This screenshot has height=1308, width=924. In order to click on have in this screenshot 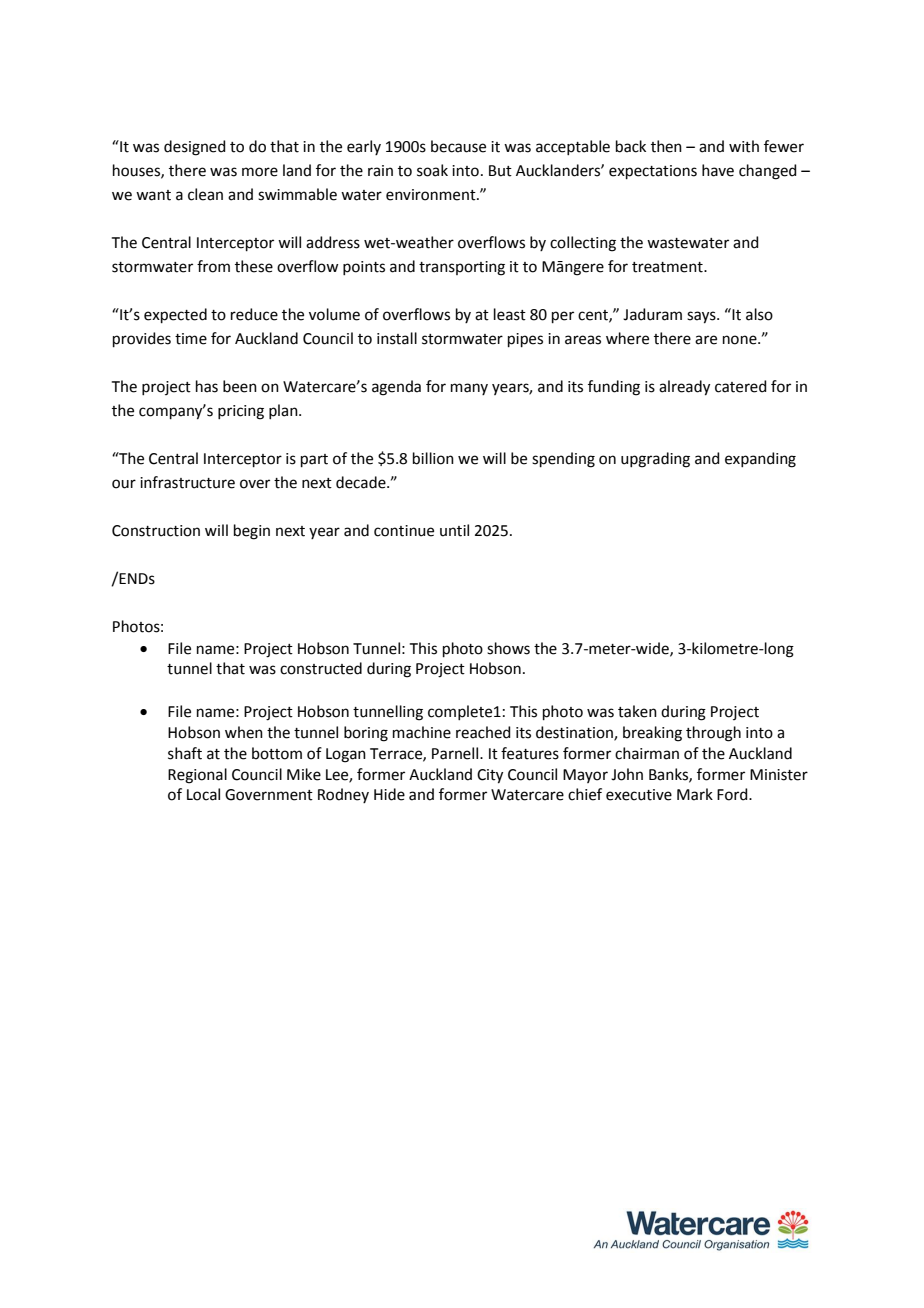, I will do `click(718, 170)`.
